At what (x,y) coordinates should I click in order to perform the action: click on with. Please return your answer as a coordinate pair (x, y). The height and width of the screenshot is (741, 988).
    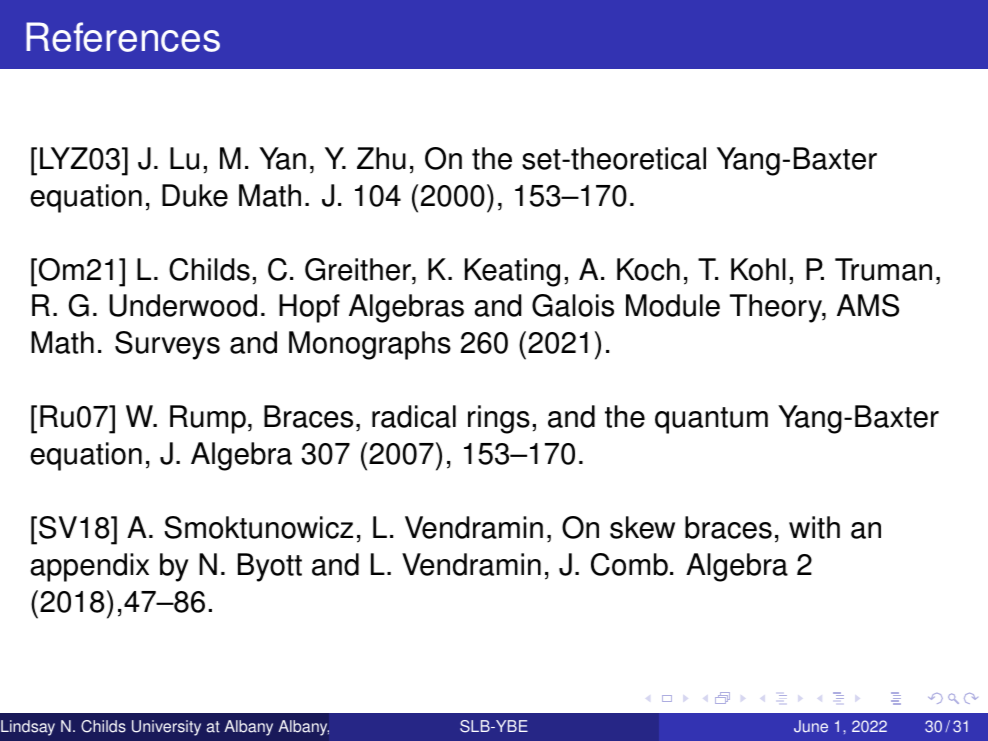
    Looking at the image, I should click on (814, 527).
